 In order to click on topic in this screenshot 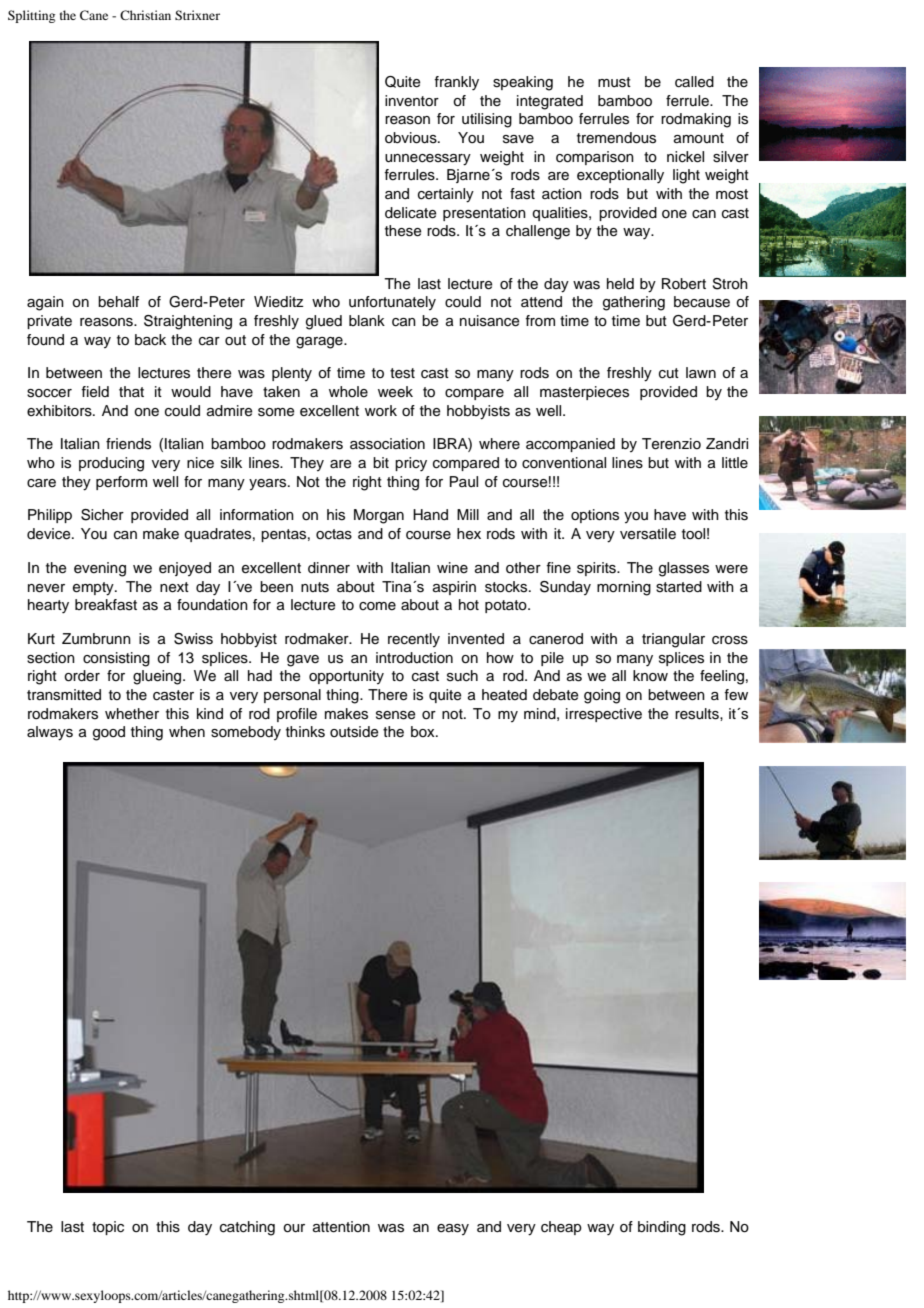, I will do `click(108, 1228)`.
